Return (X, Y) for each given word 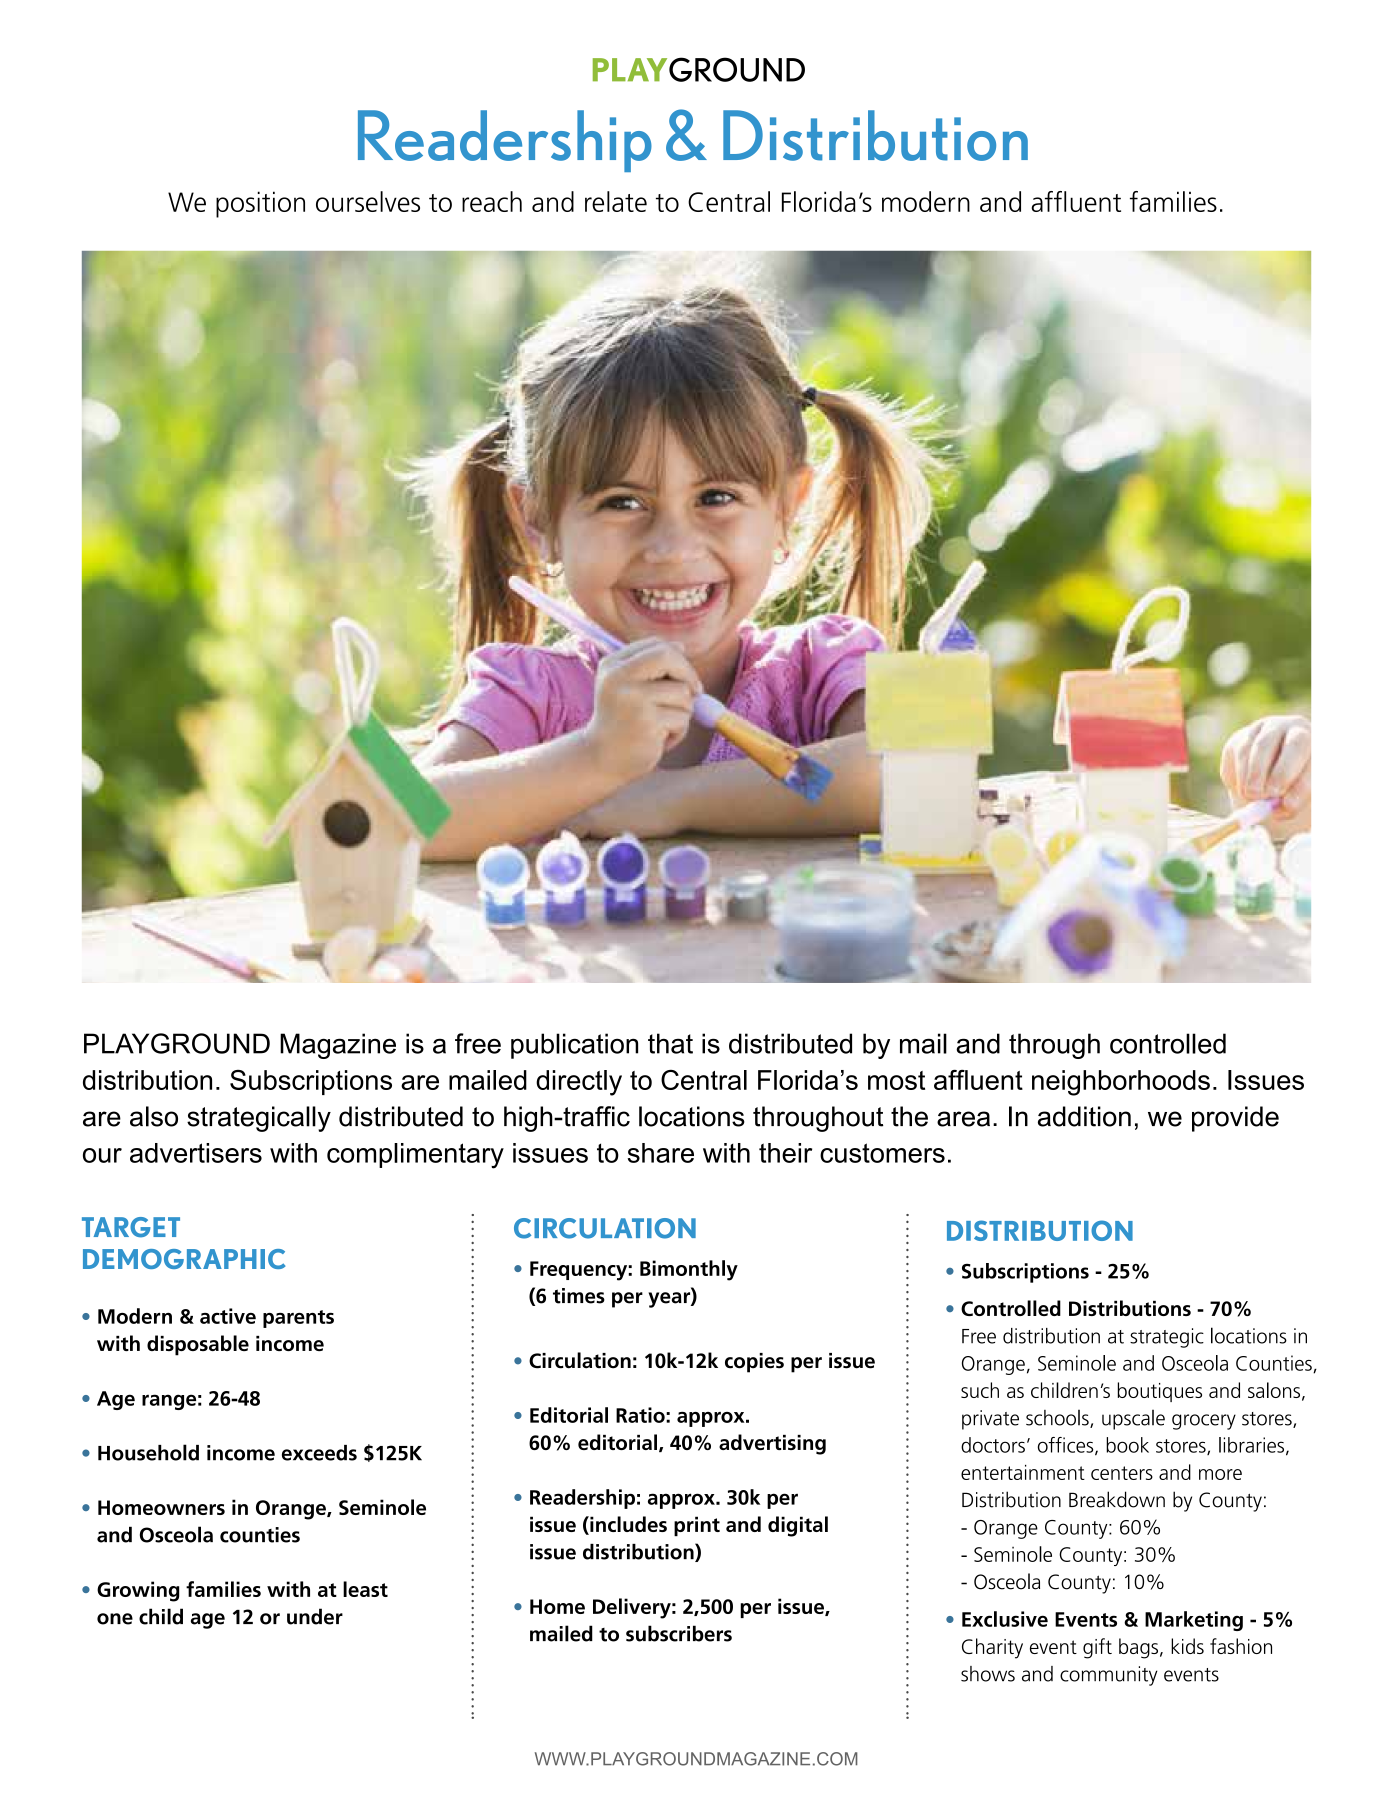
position (260, 204)
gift (1097, 1648)
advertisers (196, 1153)
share (661, 1153)
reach (492, 201)
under (315, 1616)
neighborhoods (1121, 1083)
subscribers (679, 1633)
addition (1084, 1116)
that (670, 1043)
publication (574, 1046)
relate (616, 201)
